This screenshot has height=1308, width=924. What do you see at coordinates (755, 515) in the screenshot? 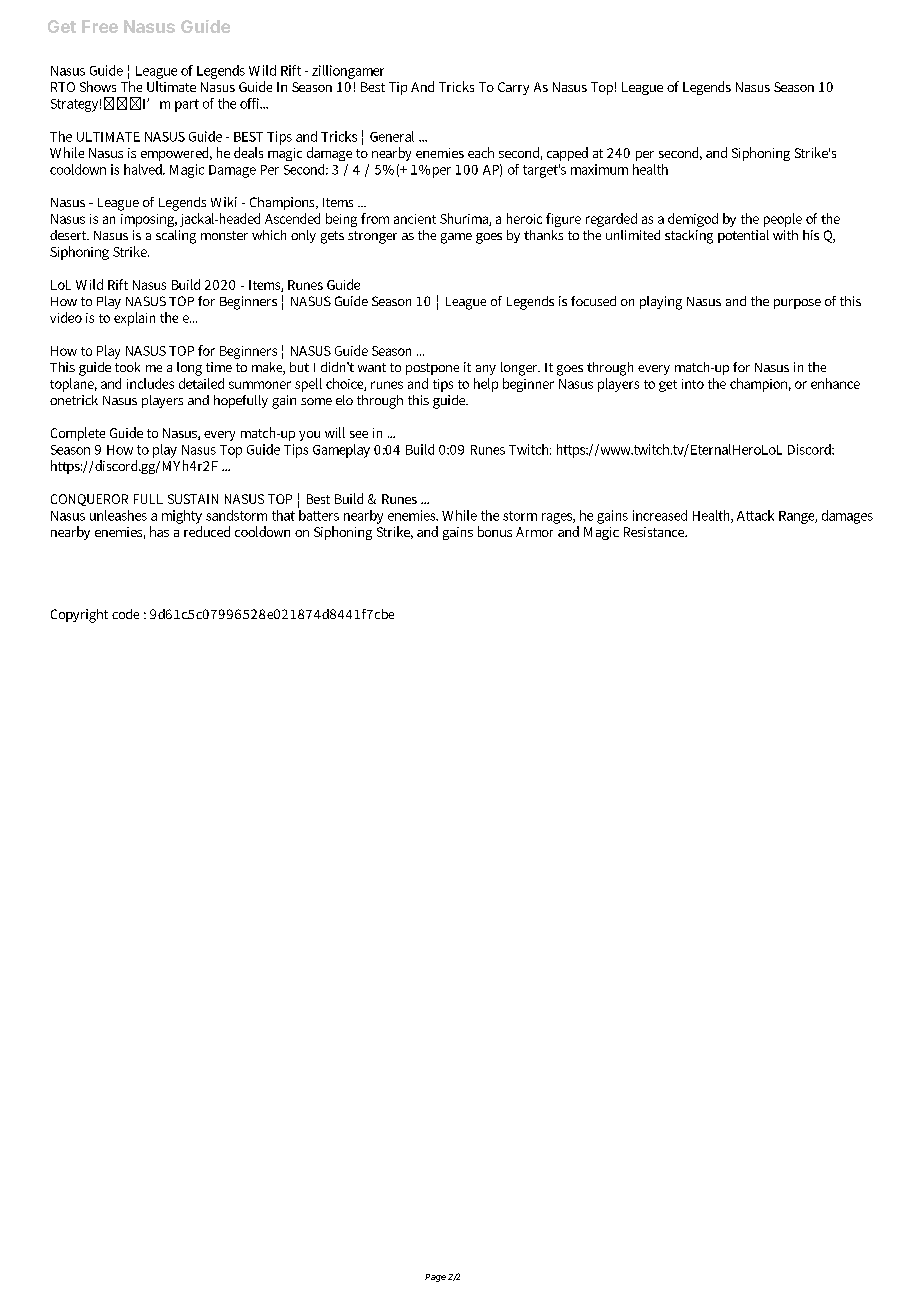
I see `Attack` at bounding box center [755, 515].
